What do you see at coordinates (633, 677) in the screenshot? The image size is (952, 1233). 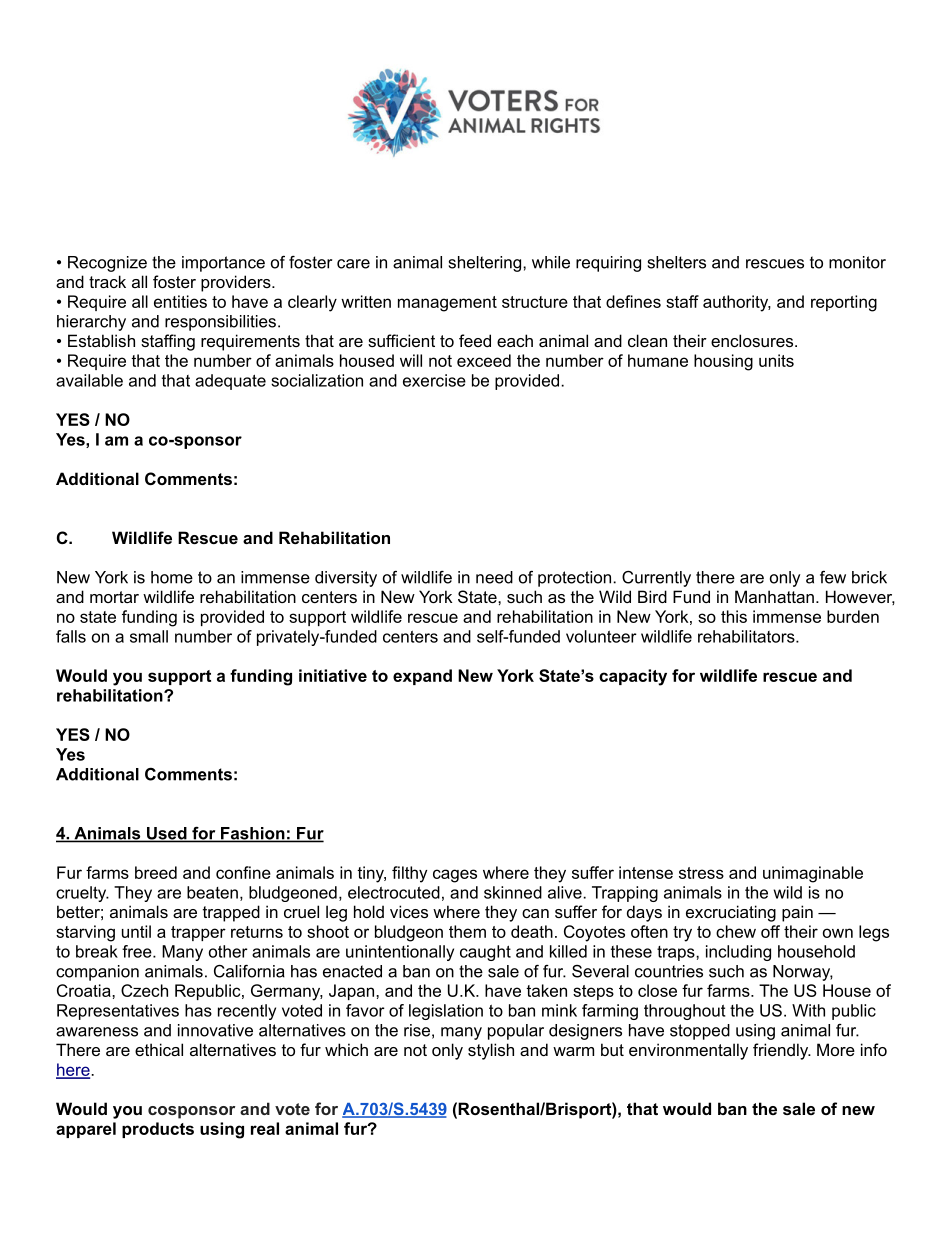 I see `capacity` at bounding box center [633, 677].
